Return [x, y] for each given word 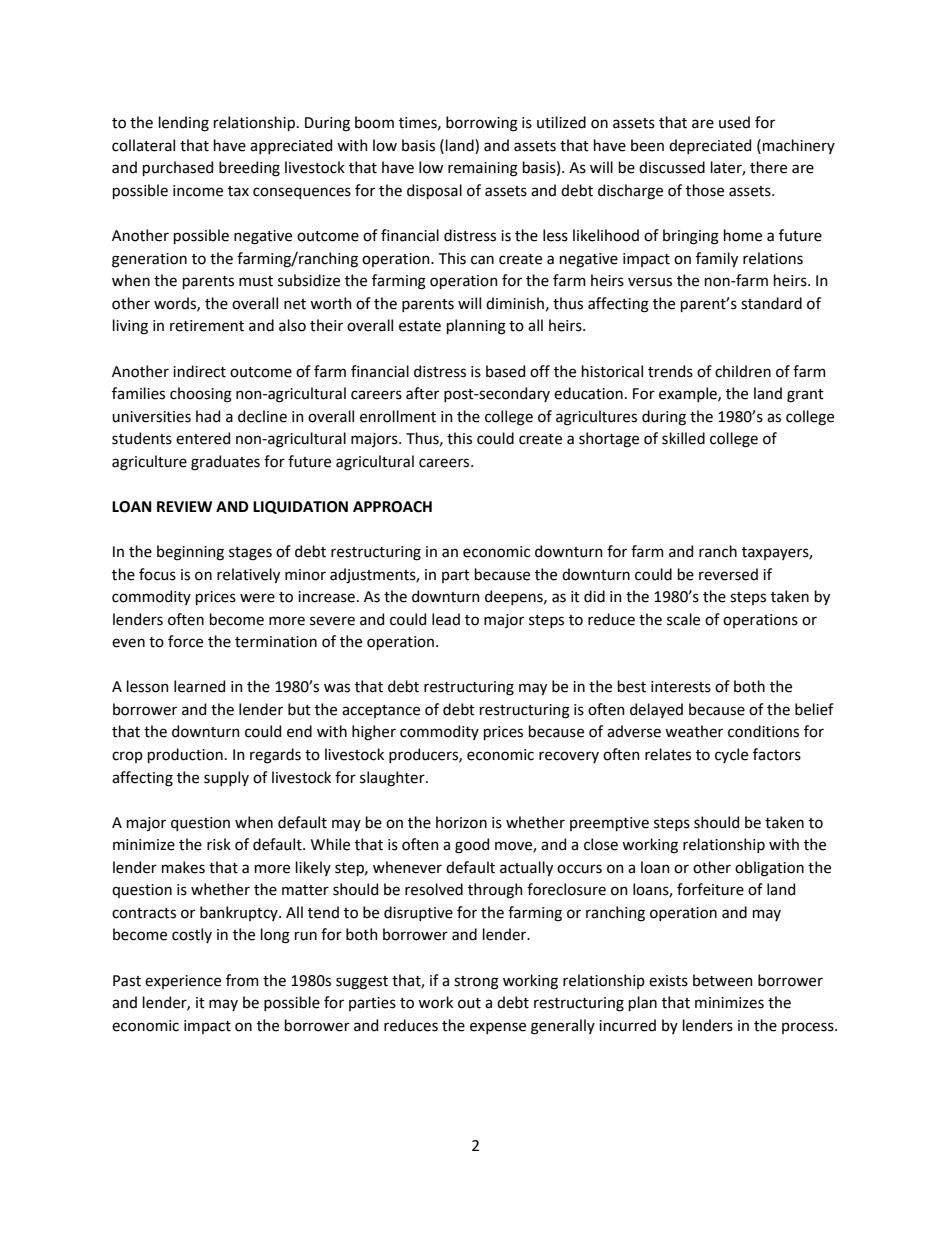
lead [446, 619]
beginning [190, 553]
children [743, 371]
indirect [199, 371]
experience [183, 982]
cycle [731, 755]
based [505, 371]
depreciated [710, 146]
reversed [728, 574]
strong [476, 983]
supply [226, 778]
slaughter [393, 779]
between [723, 980]
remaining [483, 169]
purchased [178, 168]
